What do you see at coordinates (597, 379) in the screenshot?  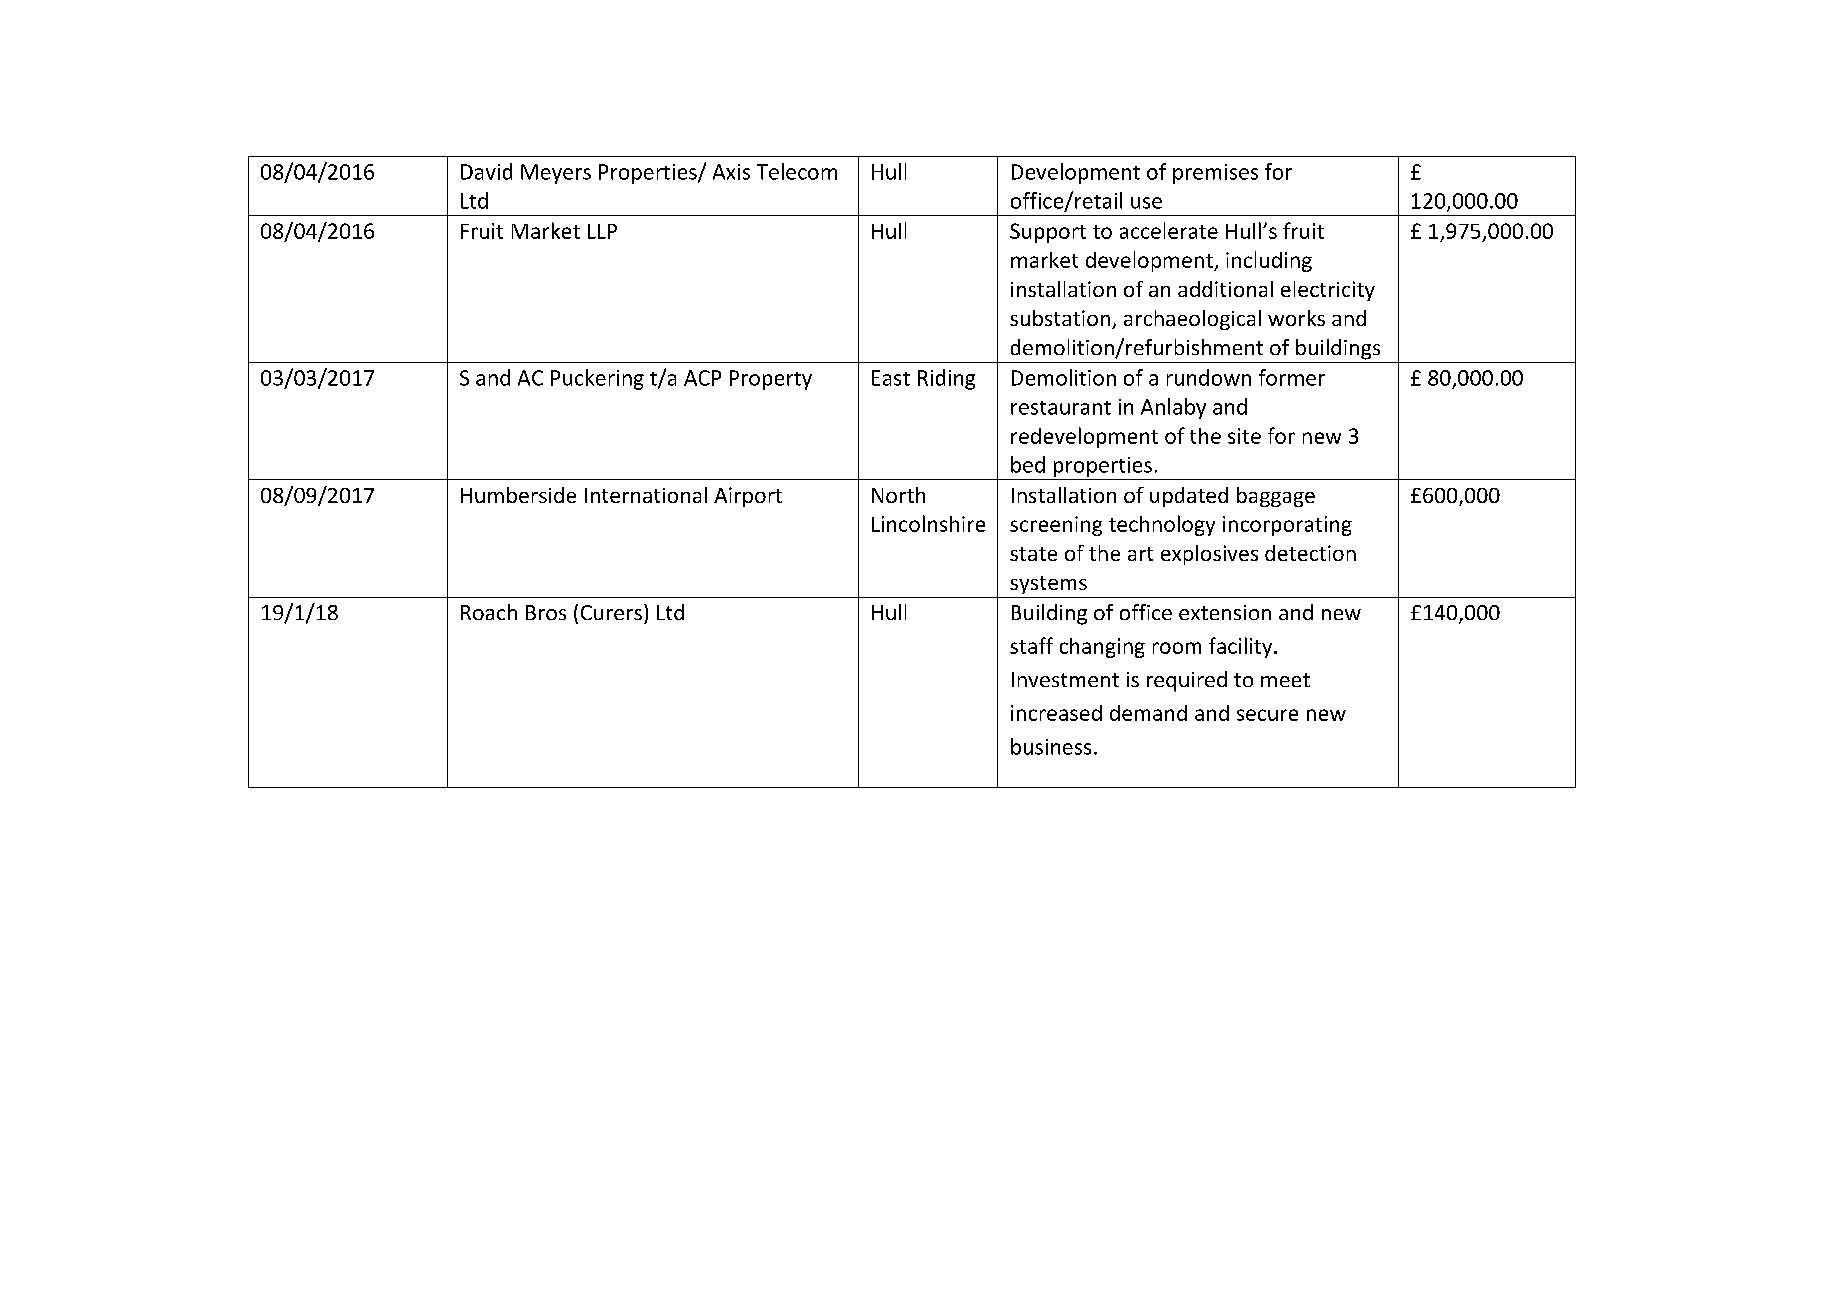 I see `Puckering` at bounding box center [597, 379].
